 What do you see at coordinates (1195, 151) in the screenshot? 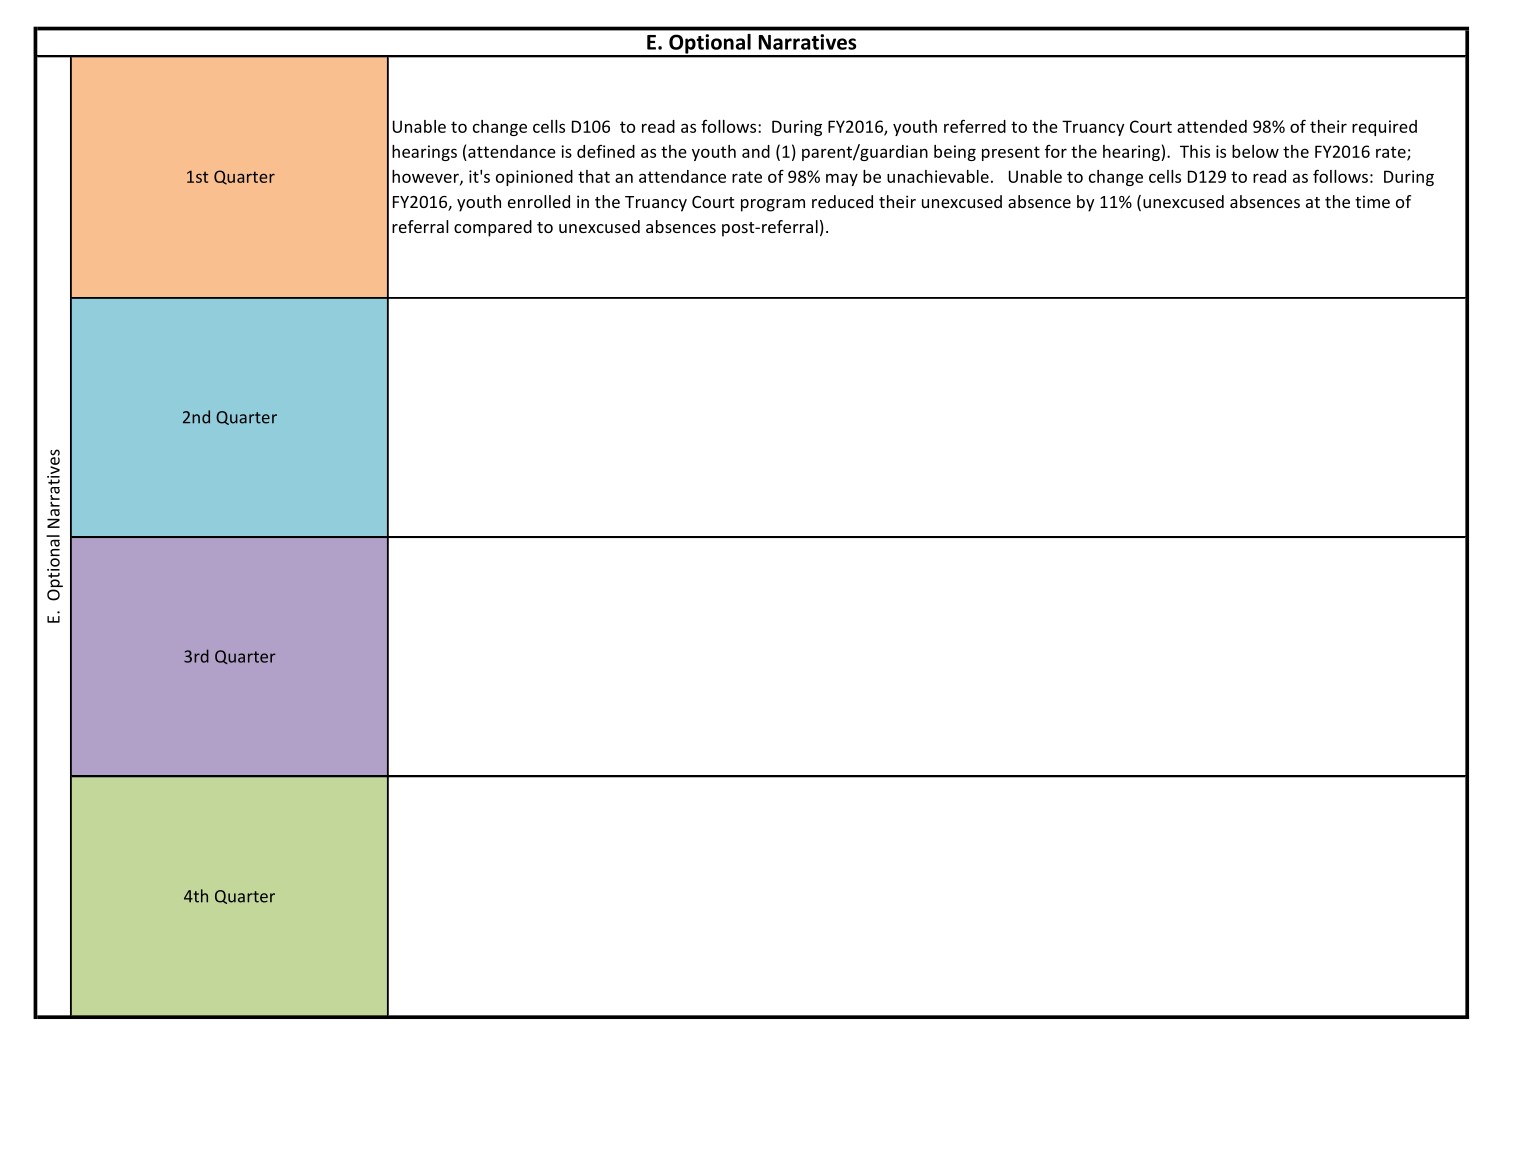
I see `This` at bounding box center [1195, 151].
